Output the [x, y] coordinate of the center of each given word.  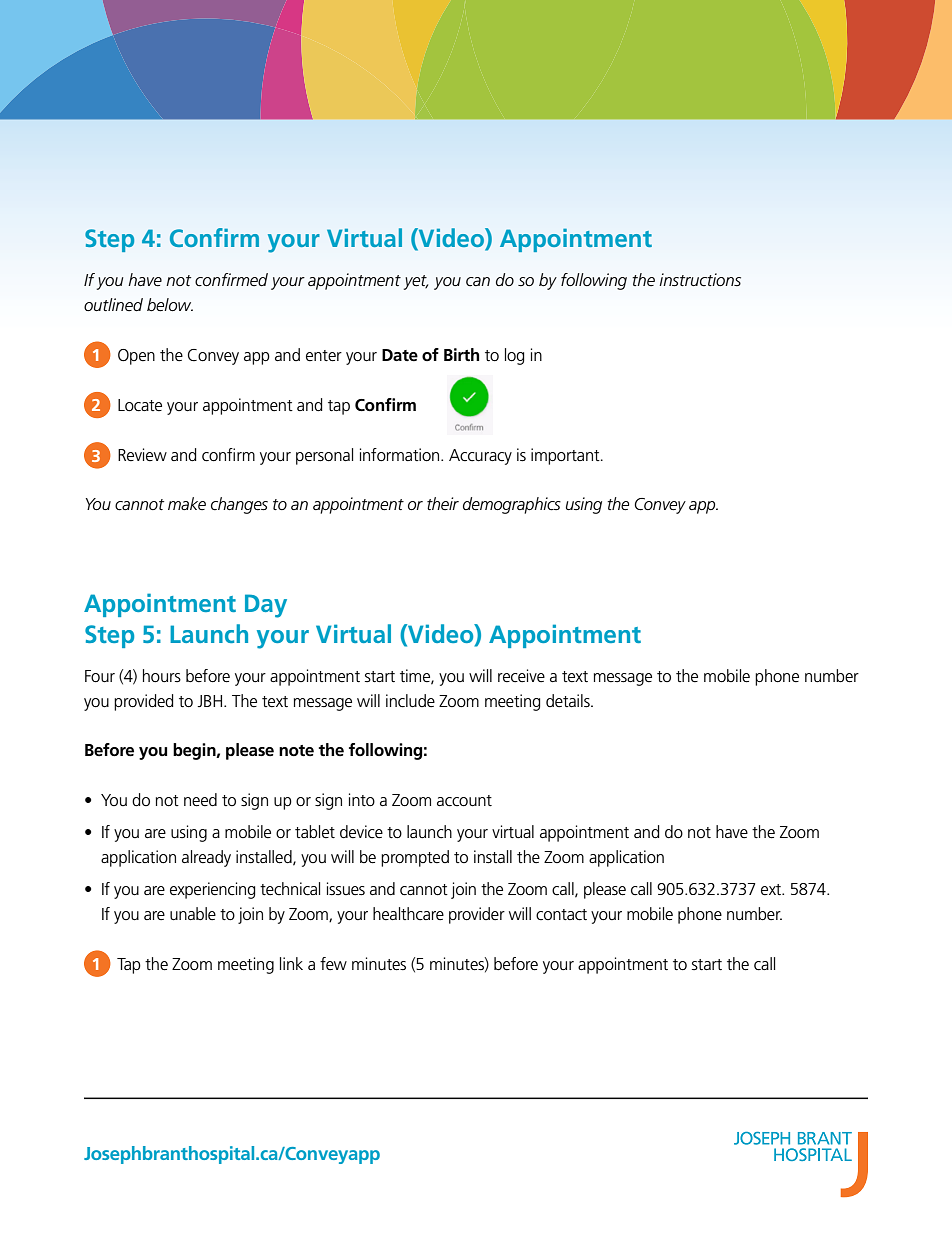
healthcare [408, 914]
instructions [700, 280]
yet [416, 282]
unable [193, 914]
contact [561, 915]
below [170, 305]
